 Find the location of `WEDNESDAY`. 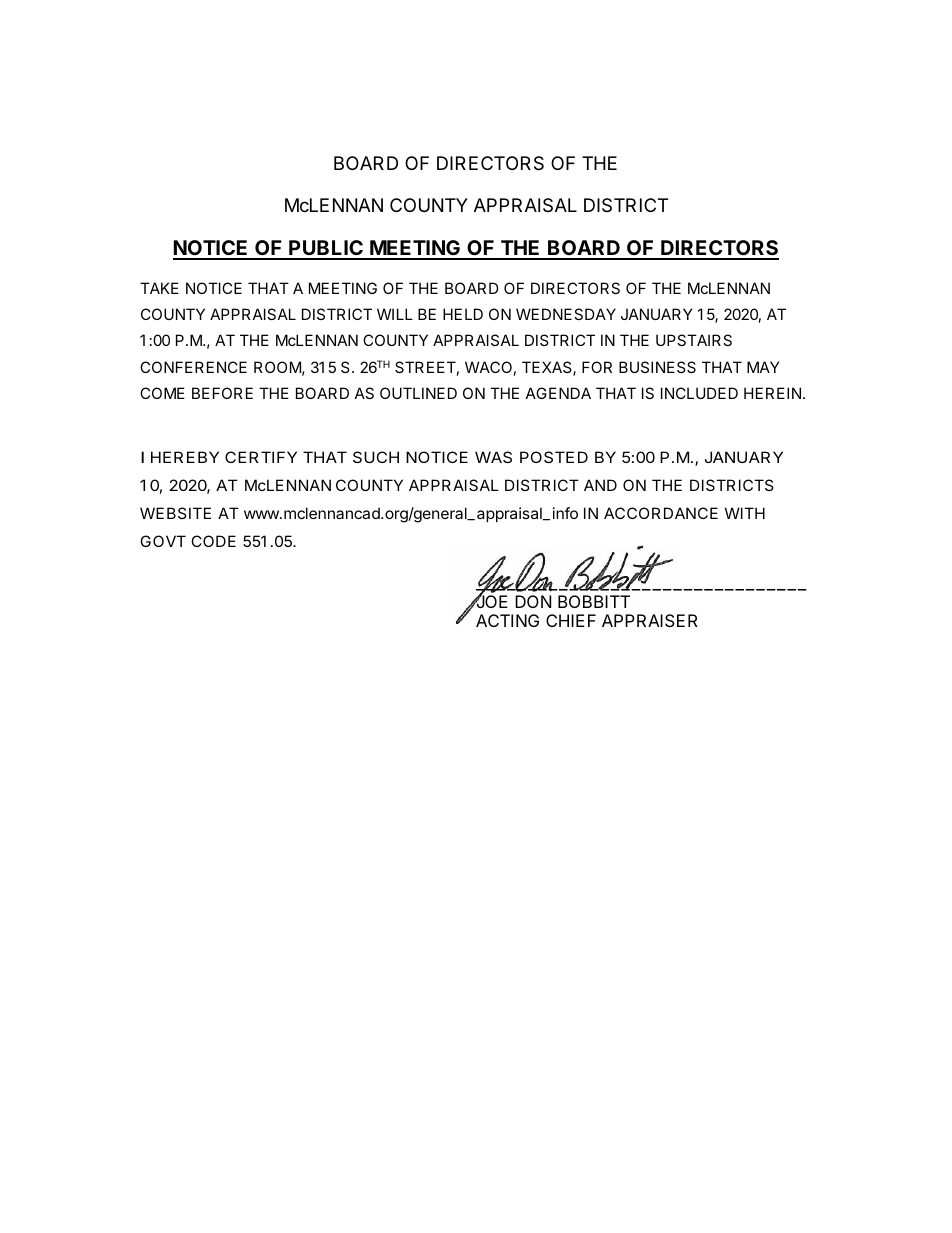

WEDNESDAY is located at coordinates (566, 314).
